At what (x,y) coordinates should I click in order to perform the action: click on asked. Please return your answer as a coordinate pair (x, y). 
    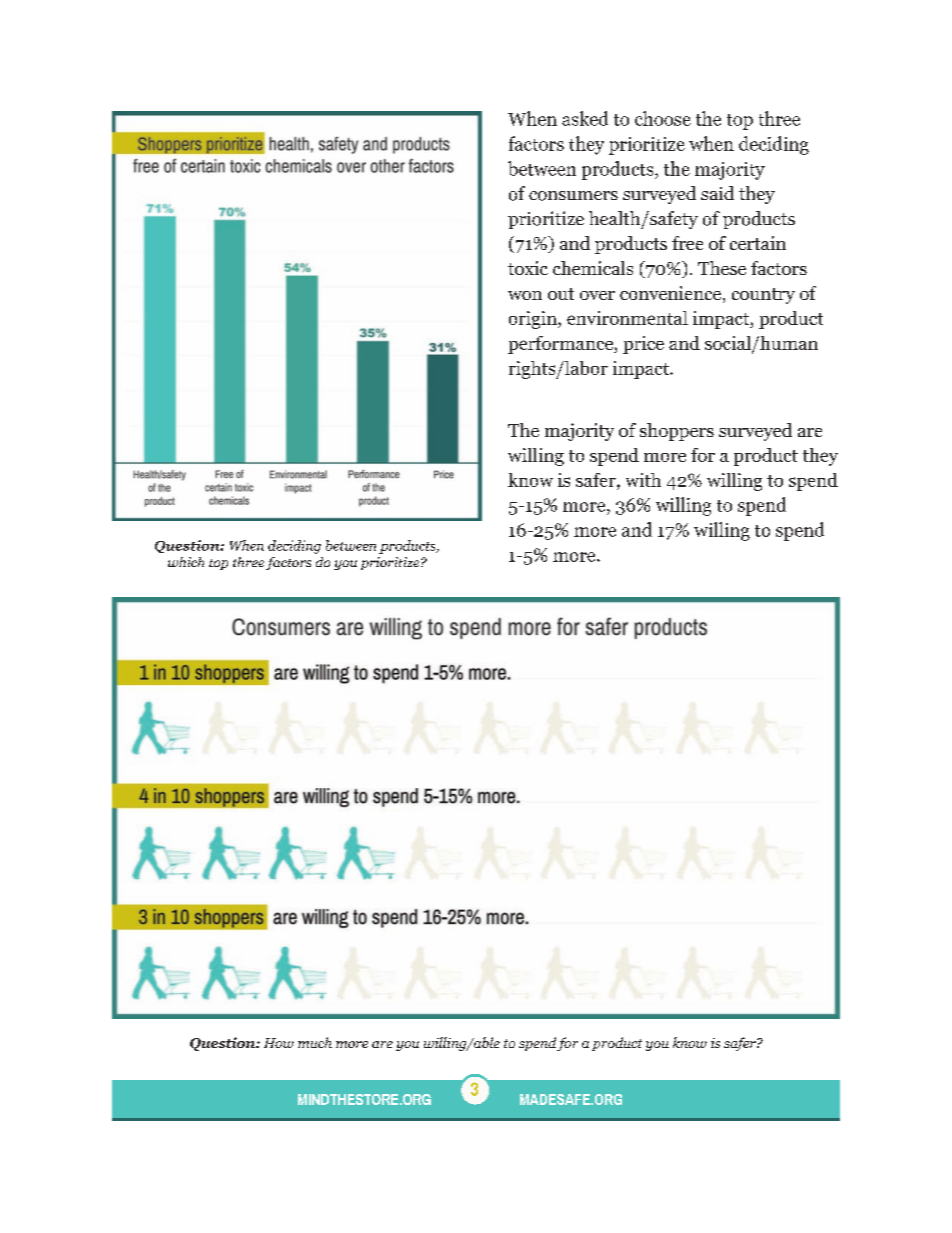
    Looking at the image, I should click on (585, 118).
